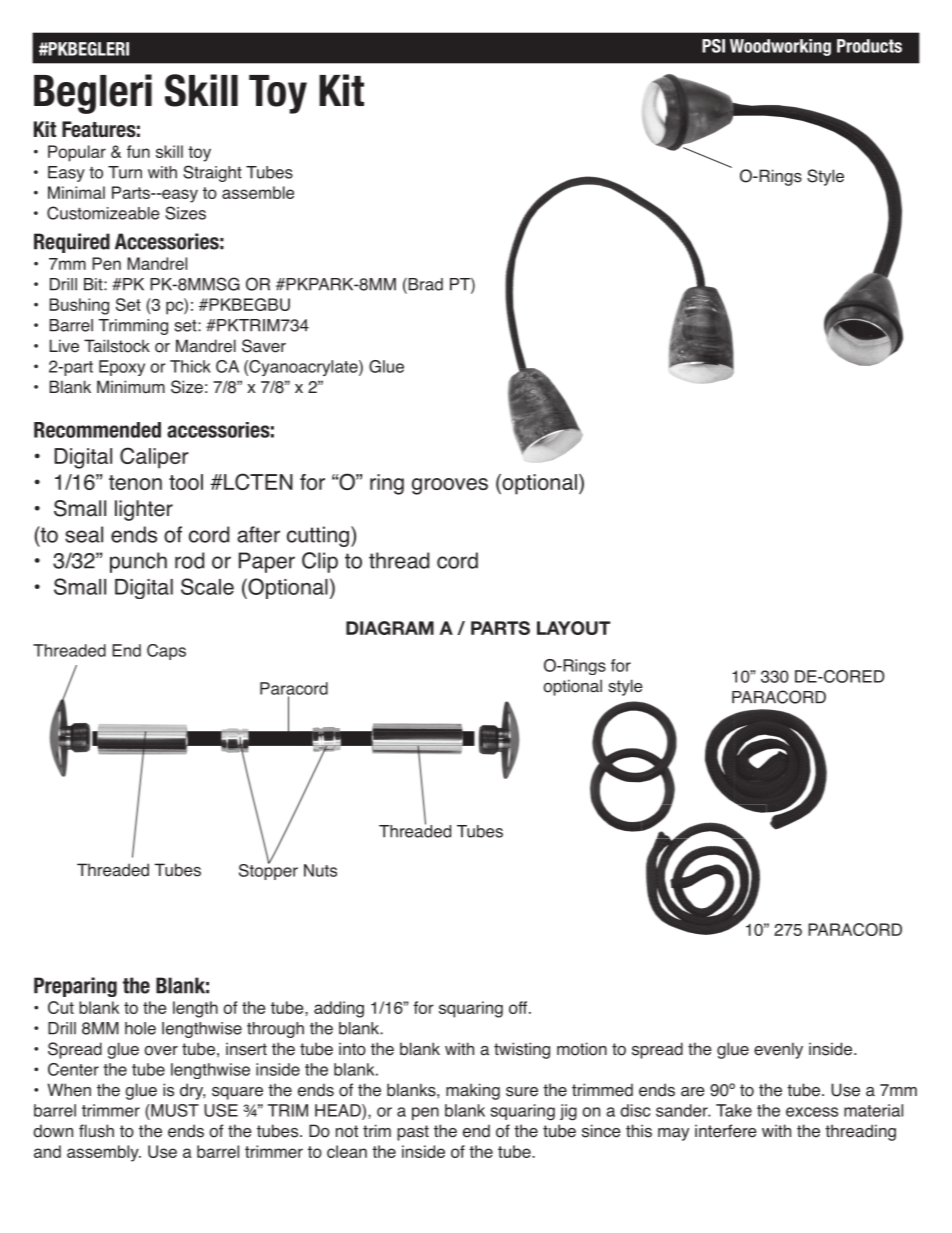 The width and height of the screenshot is (952, 1233). What do you see at coordinates (450, 486) in the screenshot?
I see `grooves` at bounding box center [450, 486].
